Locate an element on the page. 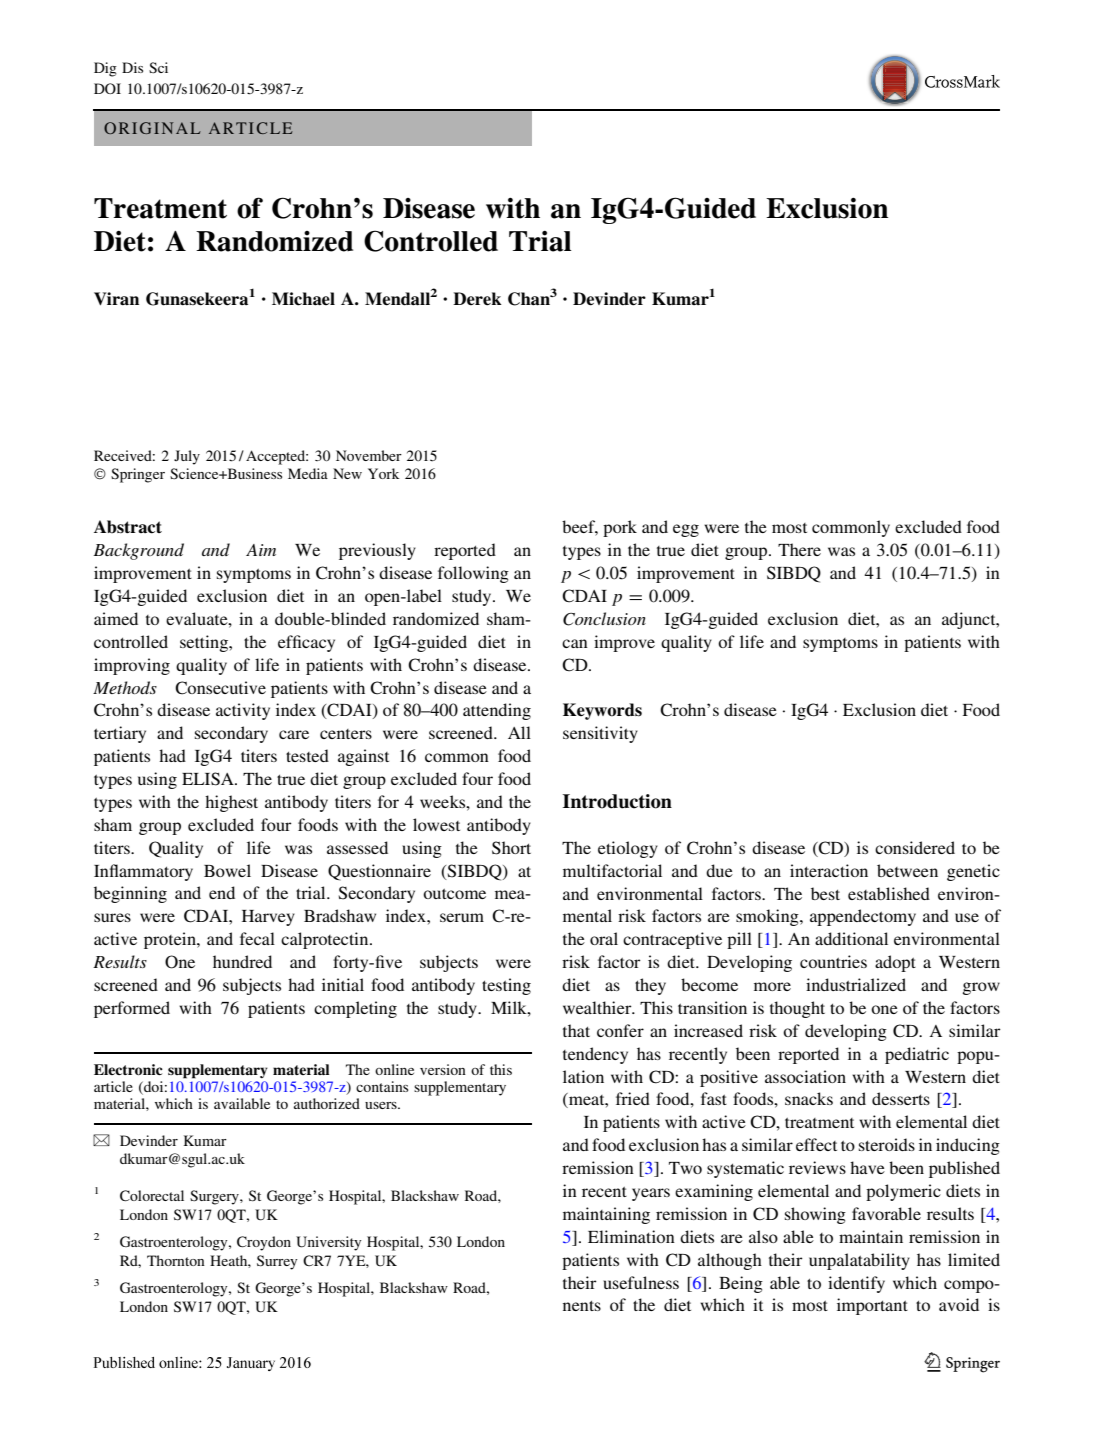 The height and width of the page is (1453, 1094). There is located at coordinates (799, 549).
